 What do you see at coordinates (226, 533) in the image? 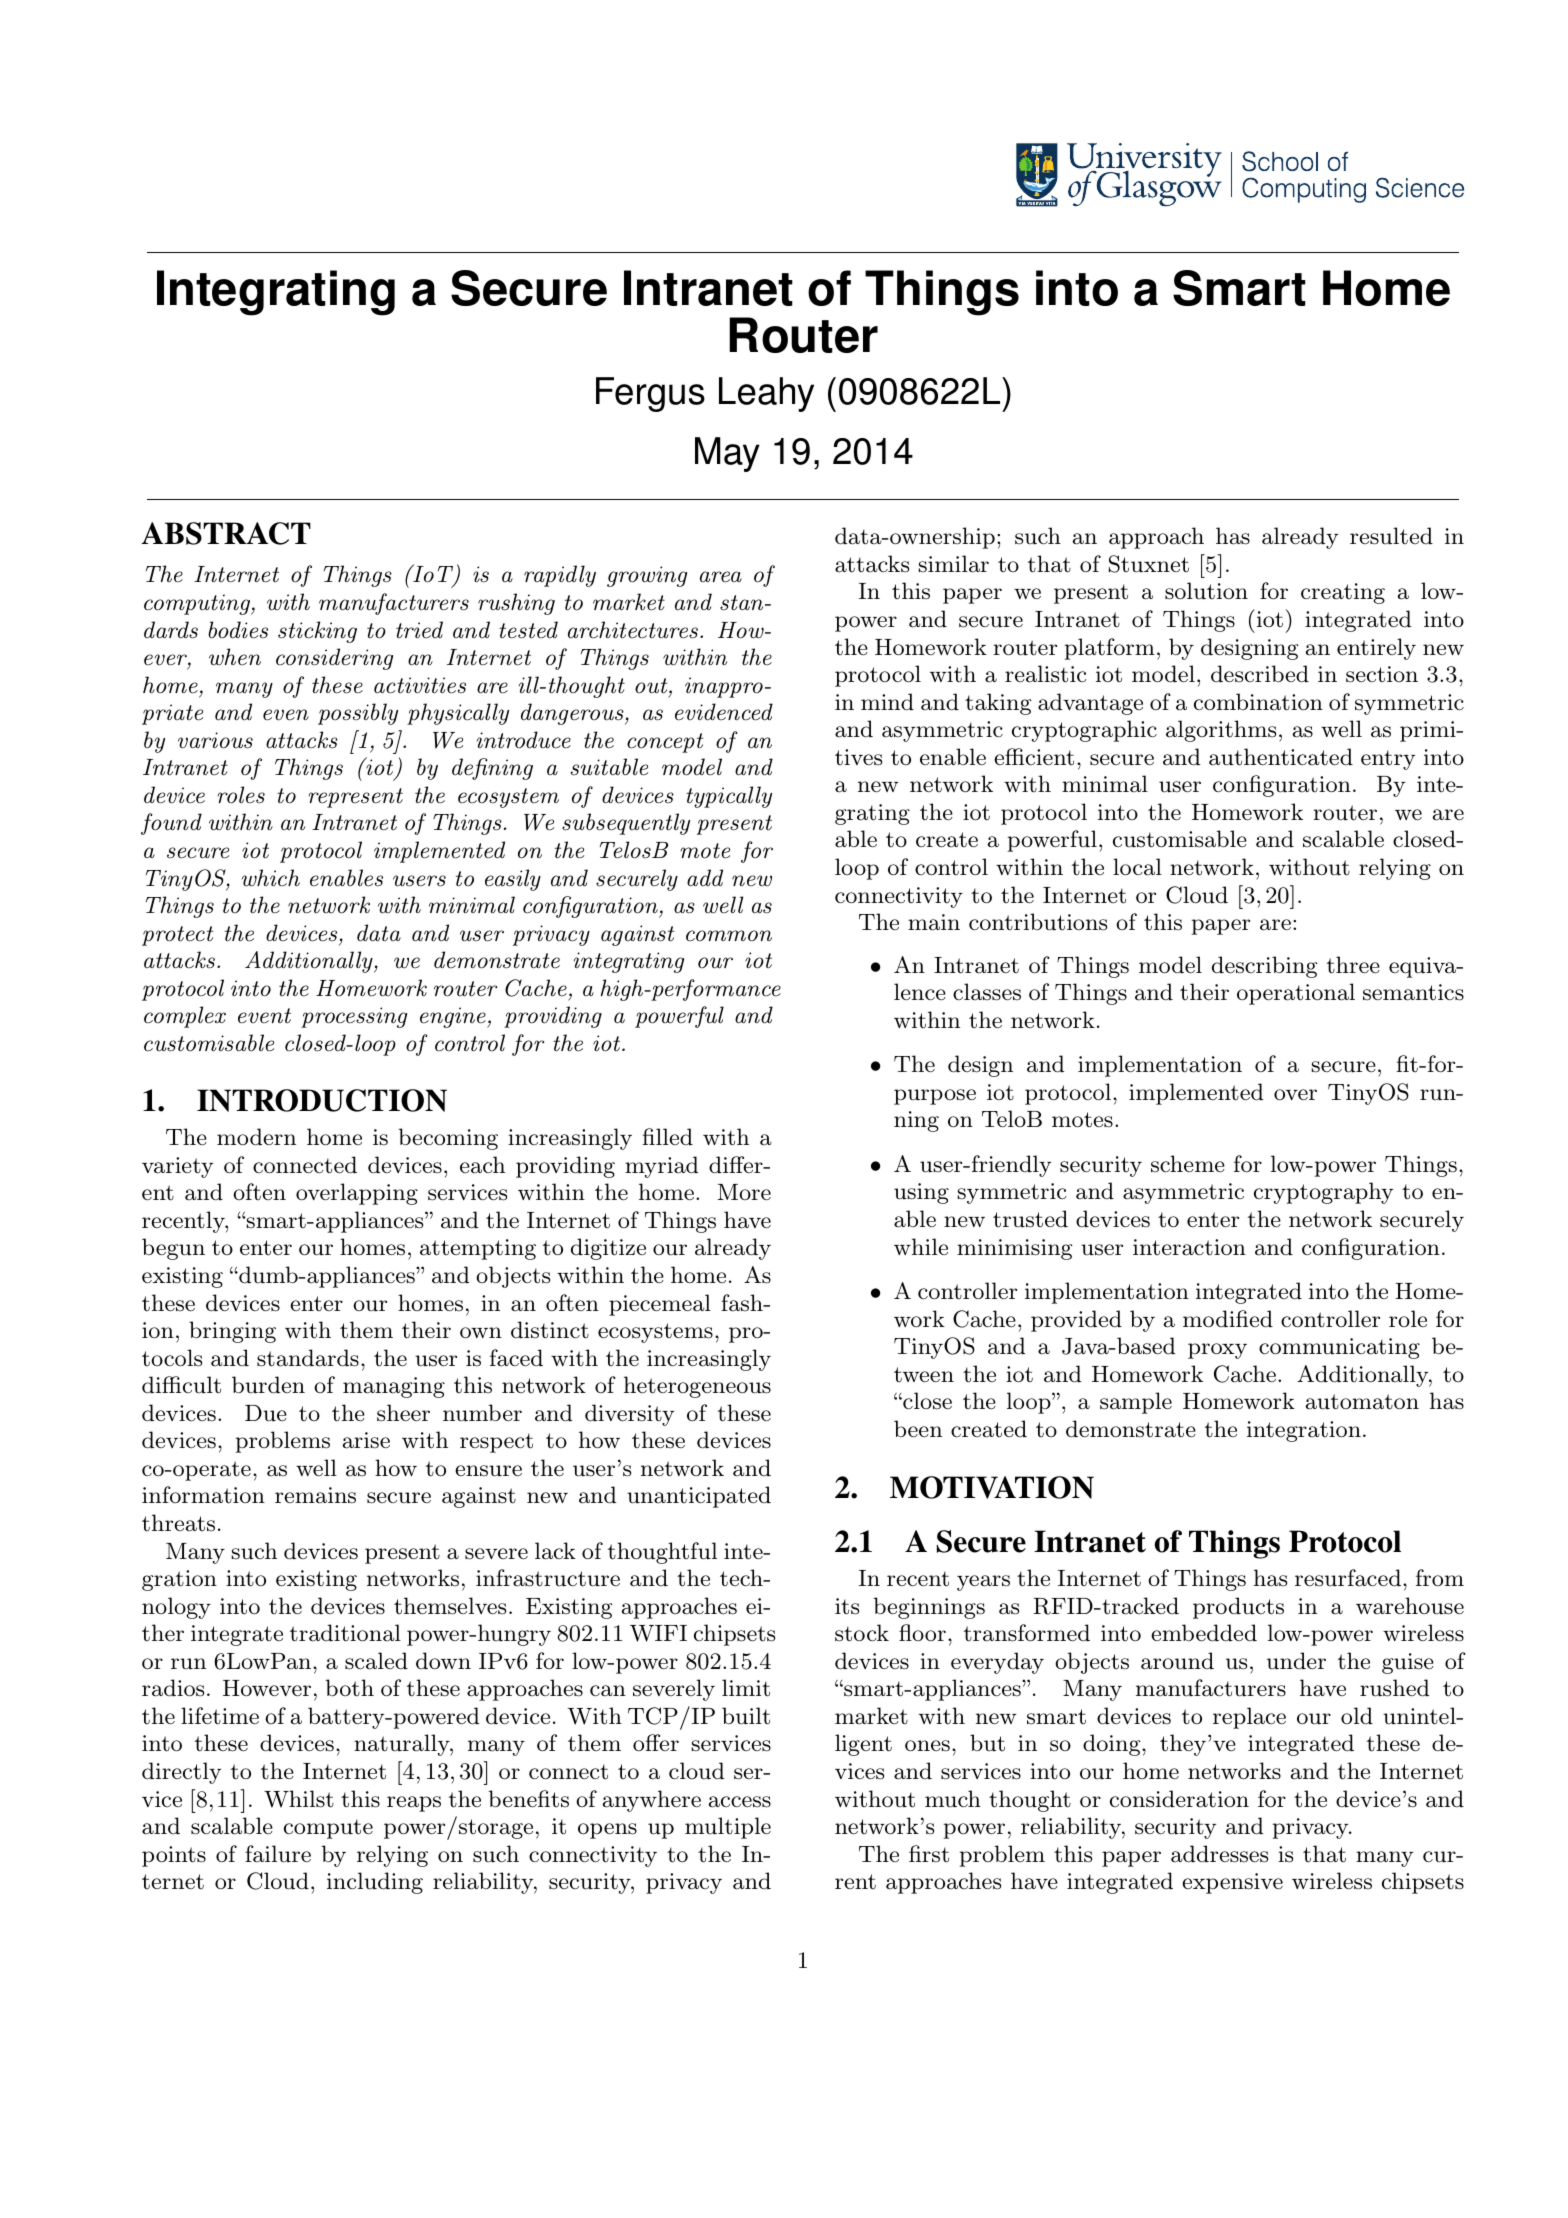
I see `ABSTRACT` at bounding box center [226, 533].
